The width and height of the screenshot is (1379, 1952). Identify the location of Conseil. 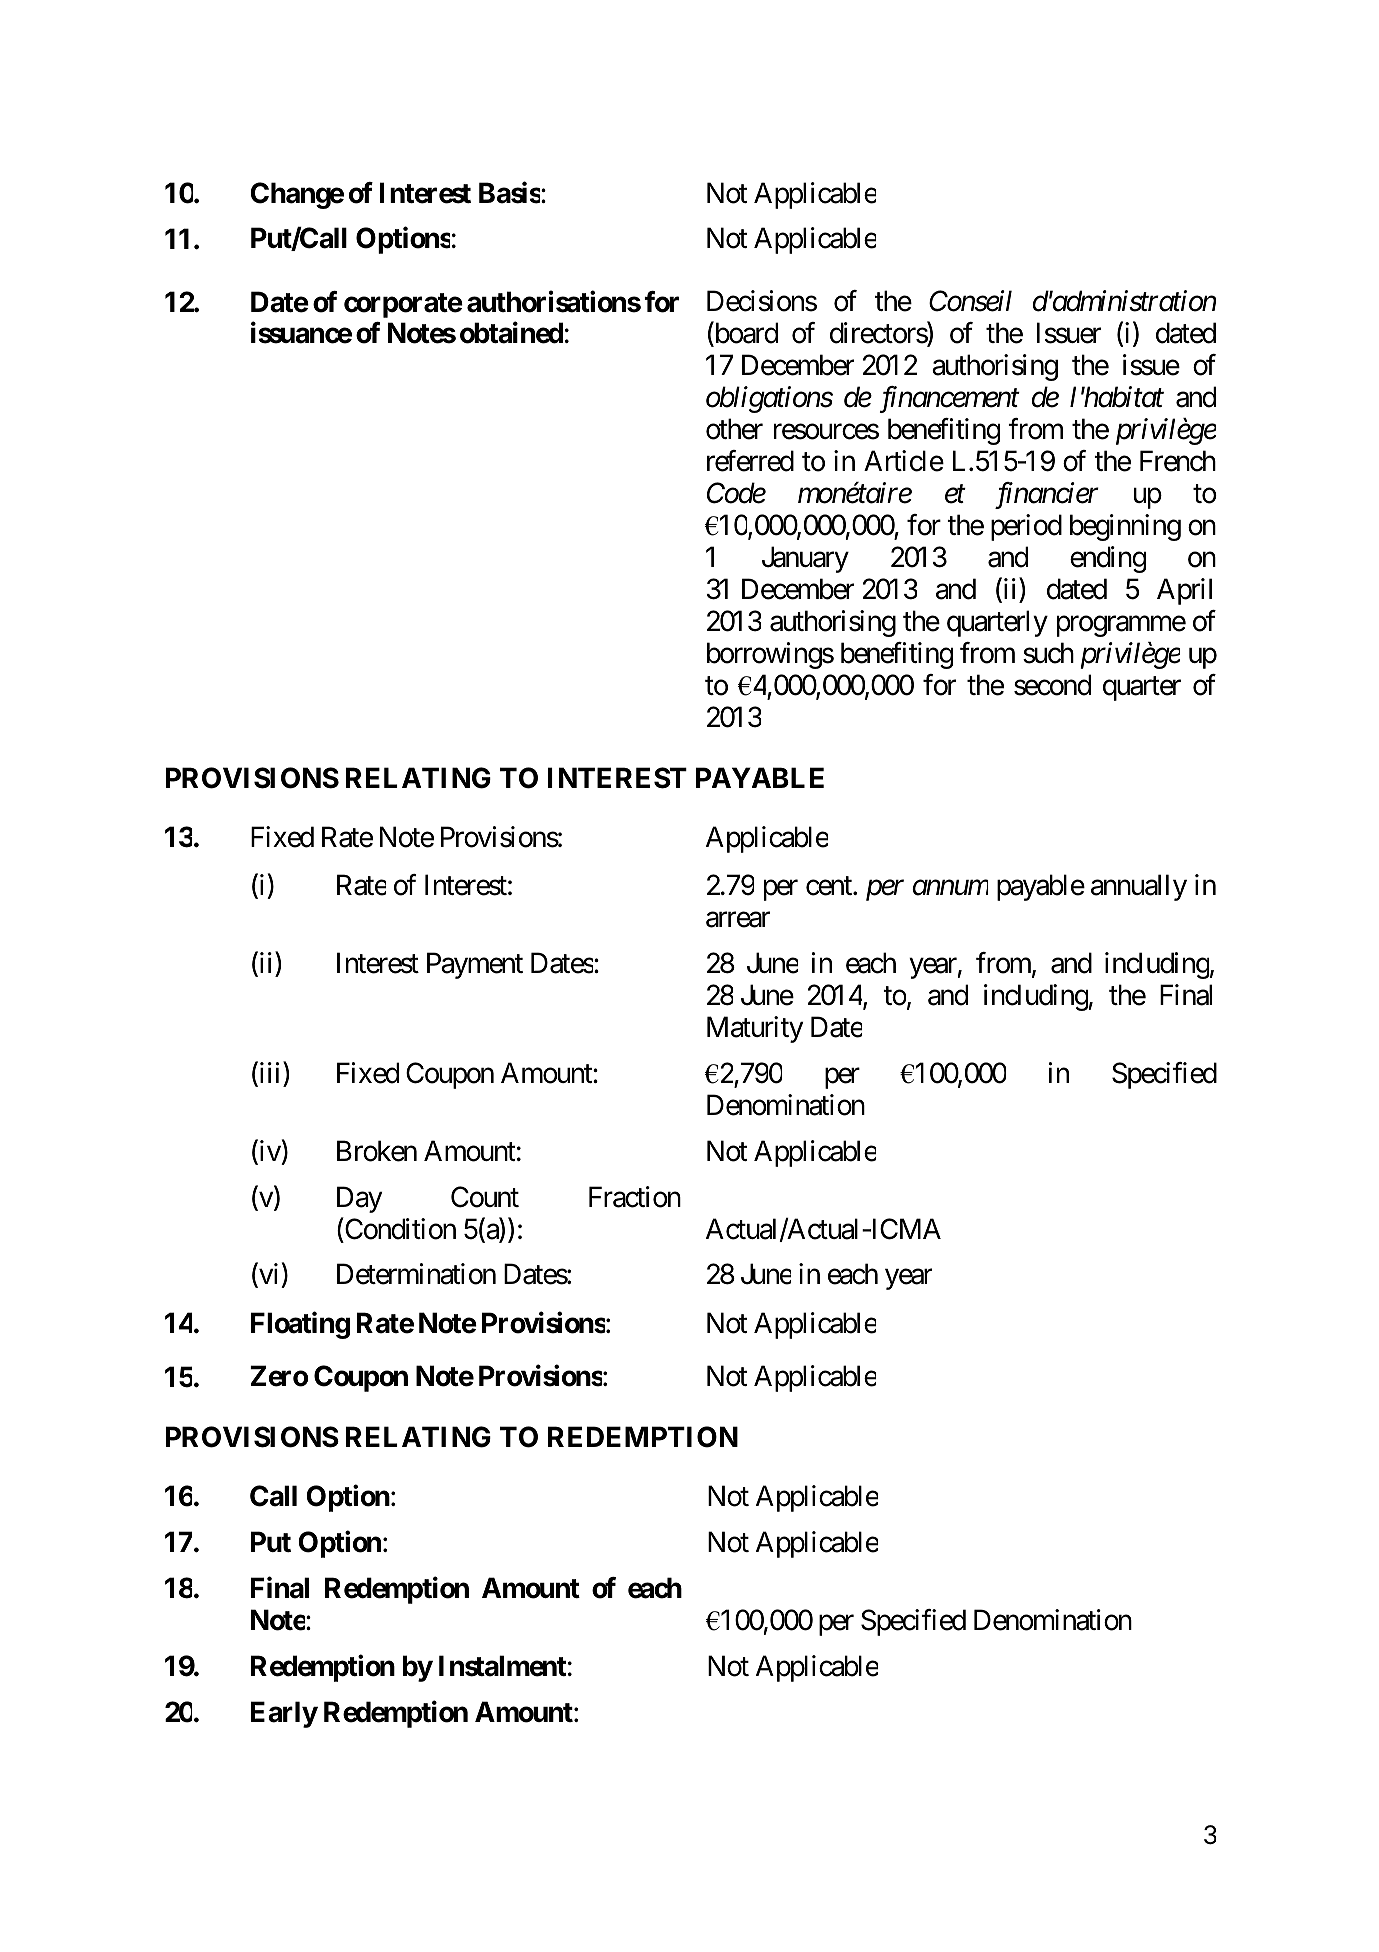
(970, 301).
